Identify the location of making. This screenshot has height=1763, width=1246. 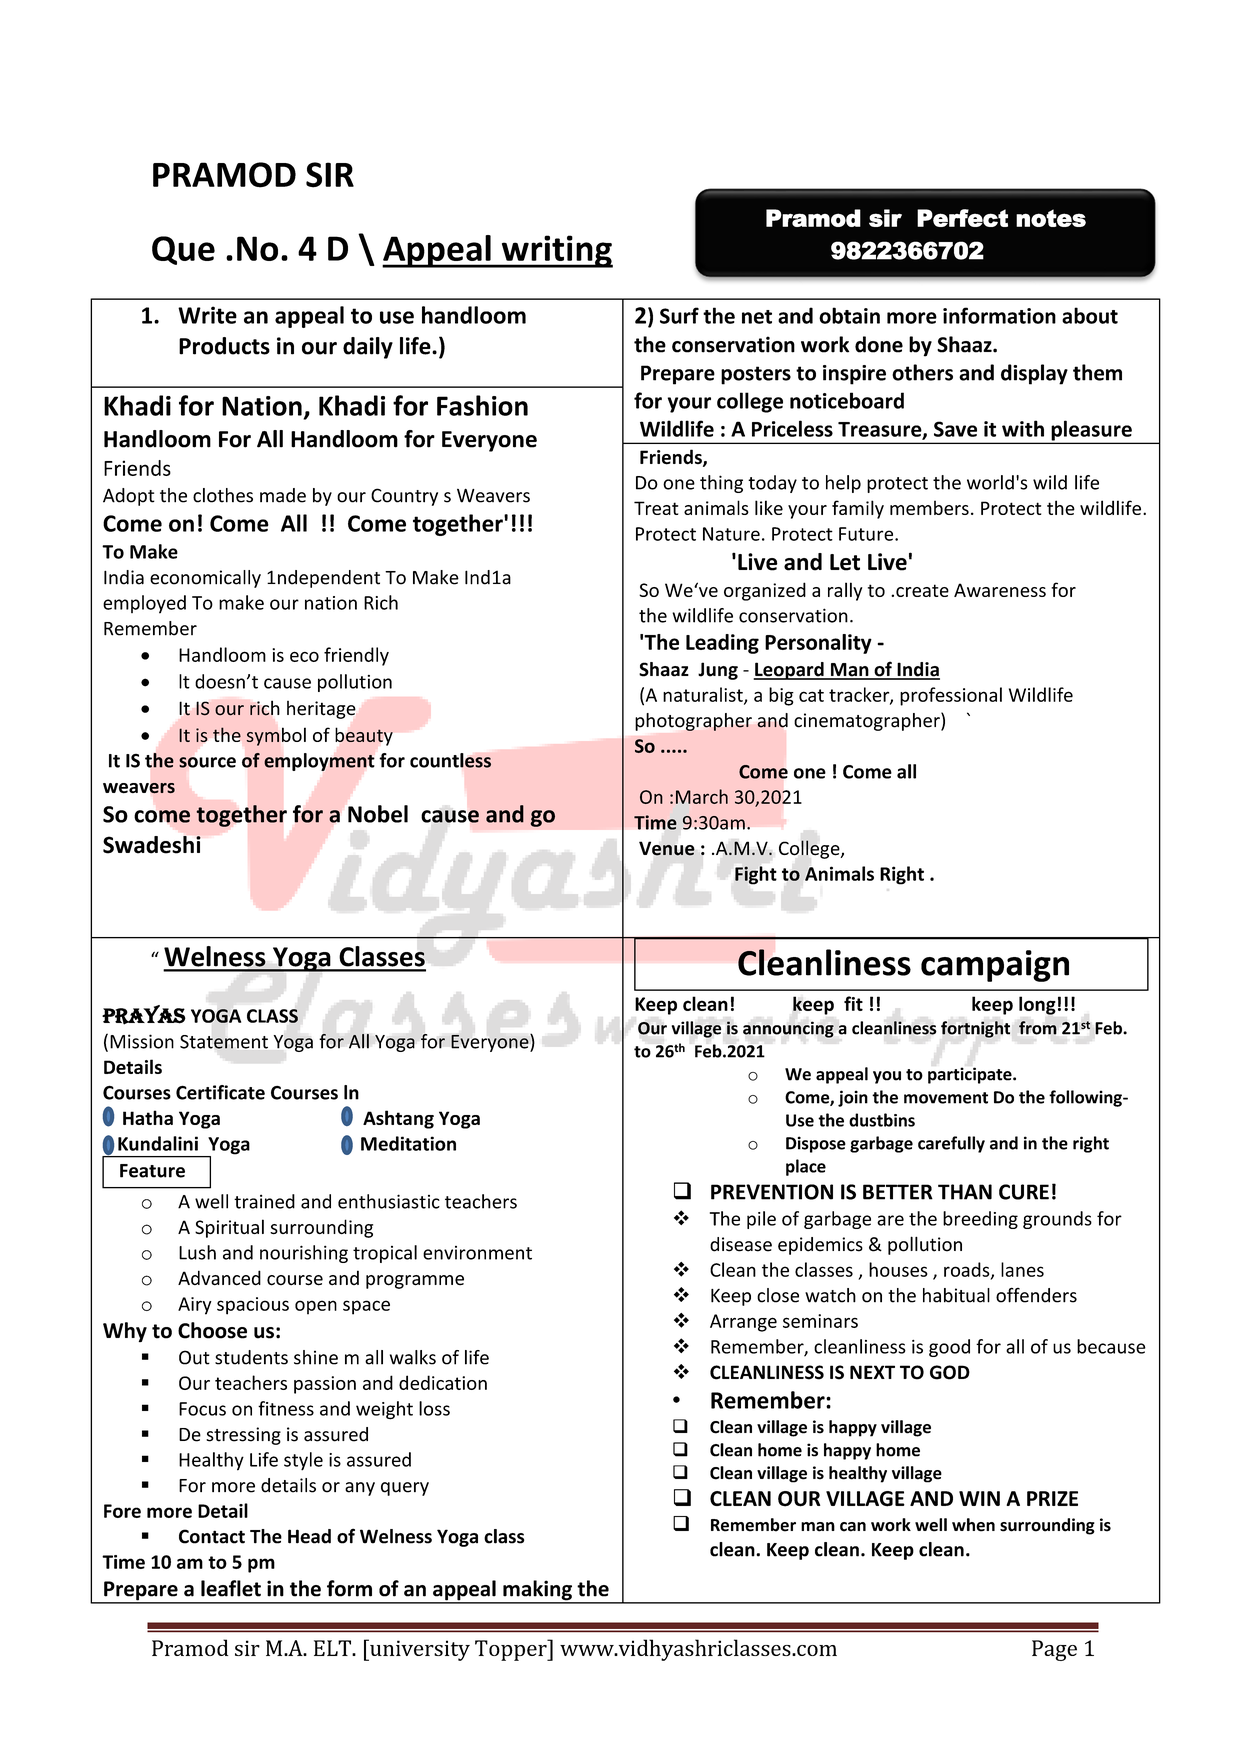
(537, 1591).
